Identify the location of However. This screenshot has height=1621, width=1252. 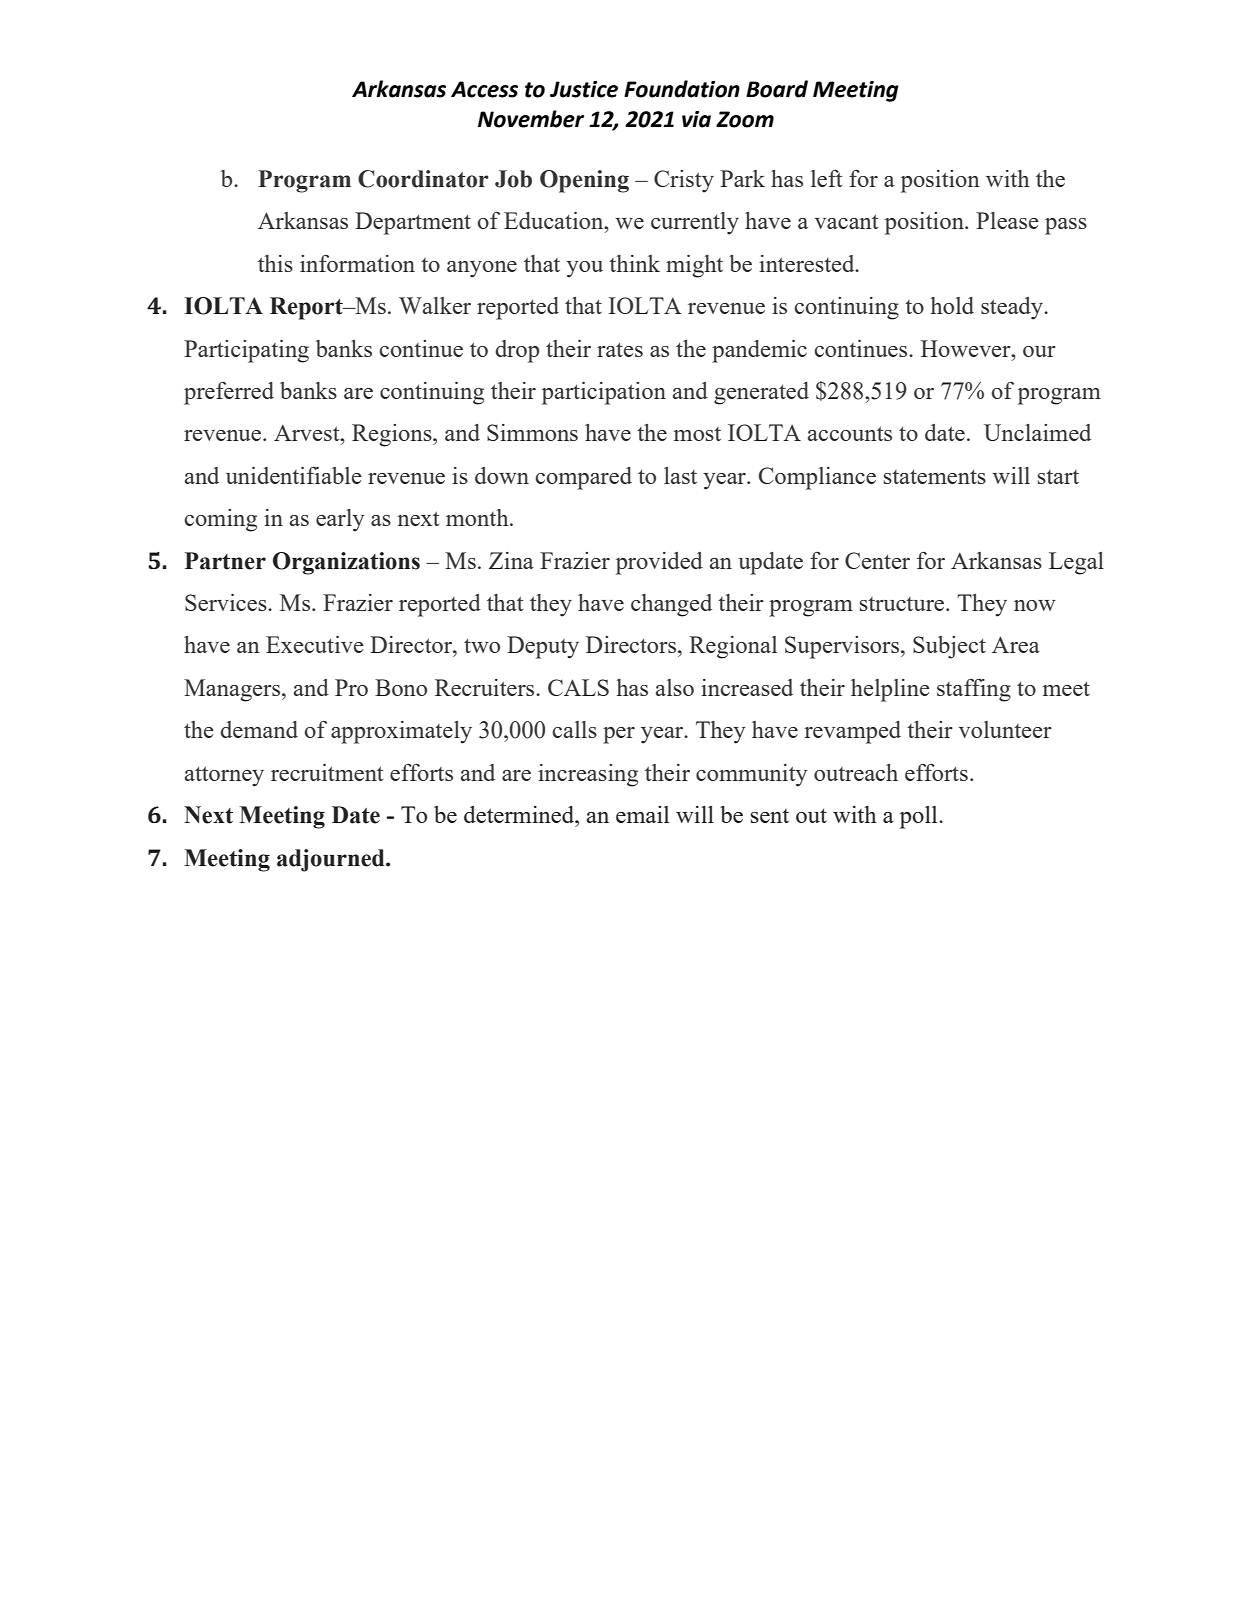
(967, 348).
